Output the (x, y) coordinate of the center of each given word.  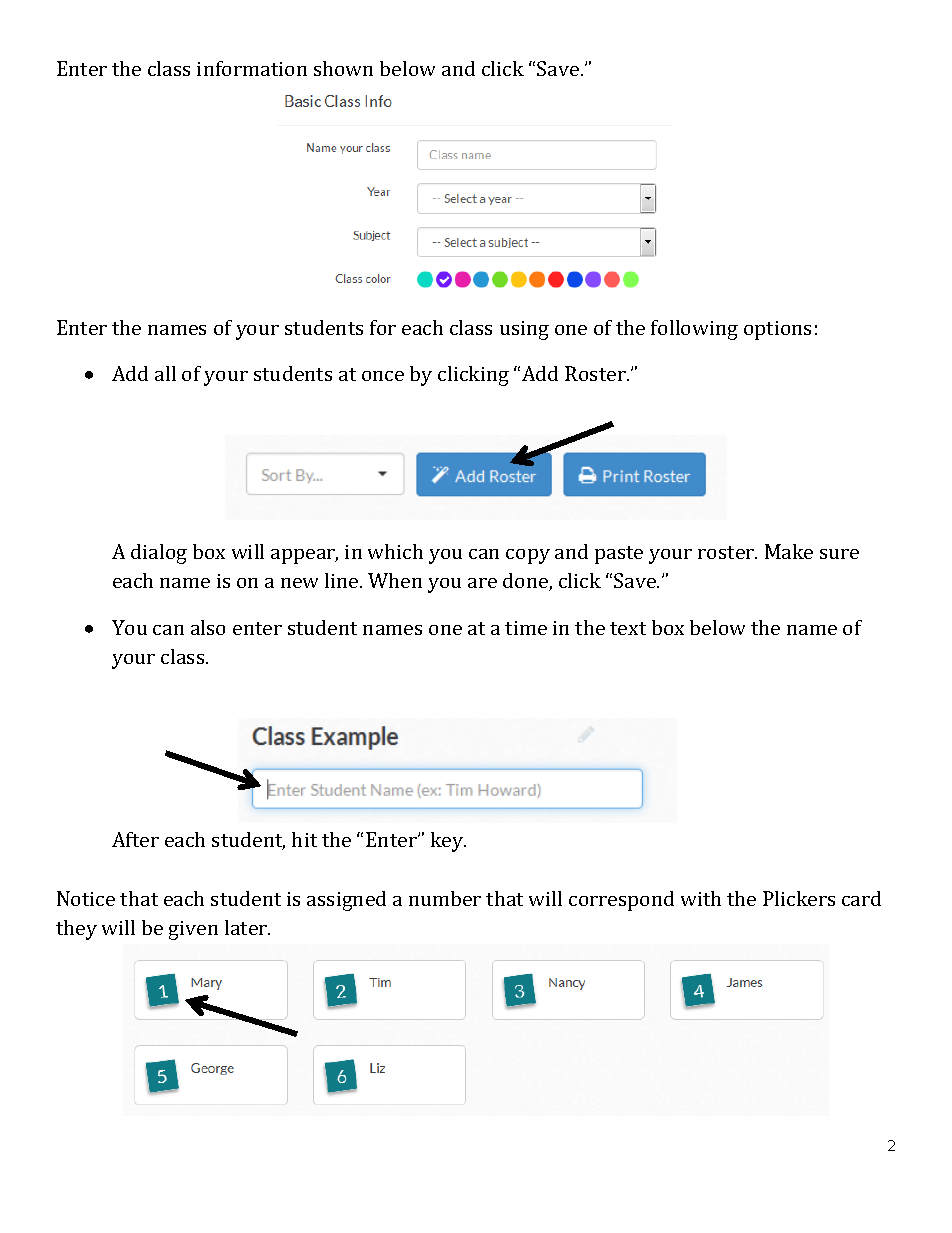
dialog (159, 554)
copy (528, 556)
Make (789, 551)
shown (343, 68)
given (193, 930)
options (777, 330)
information (252, 68)
